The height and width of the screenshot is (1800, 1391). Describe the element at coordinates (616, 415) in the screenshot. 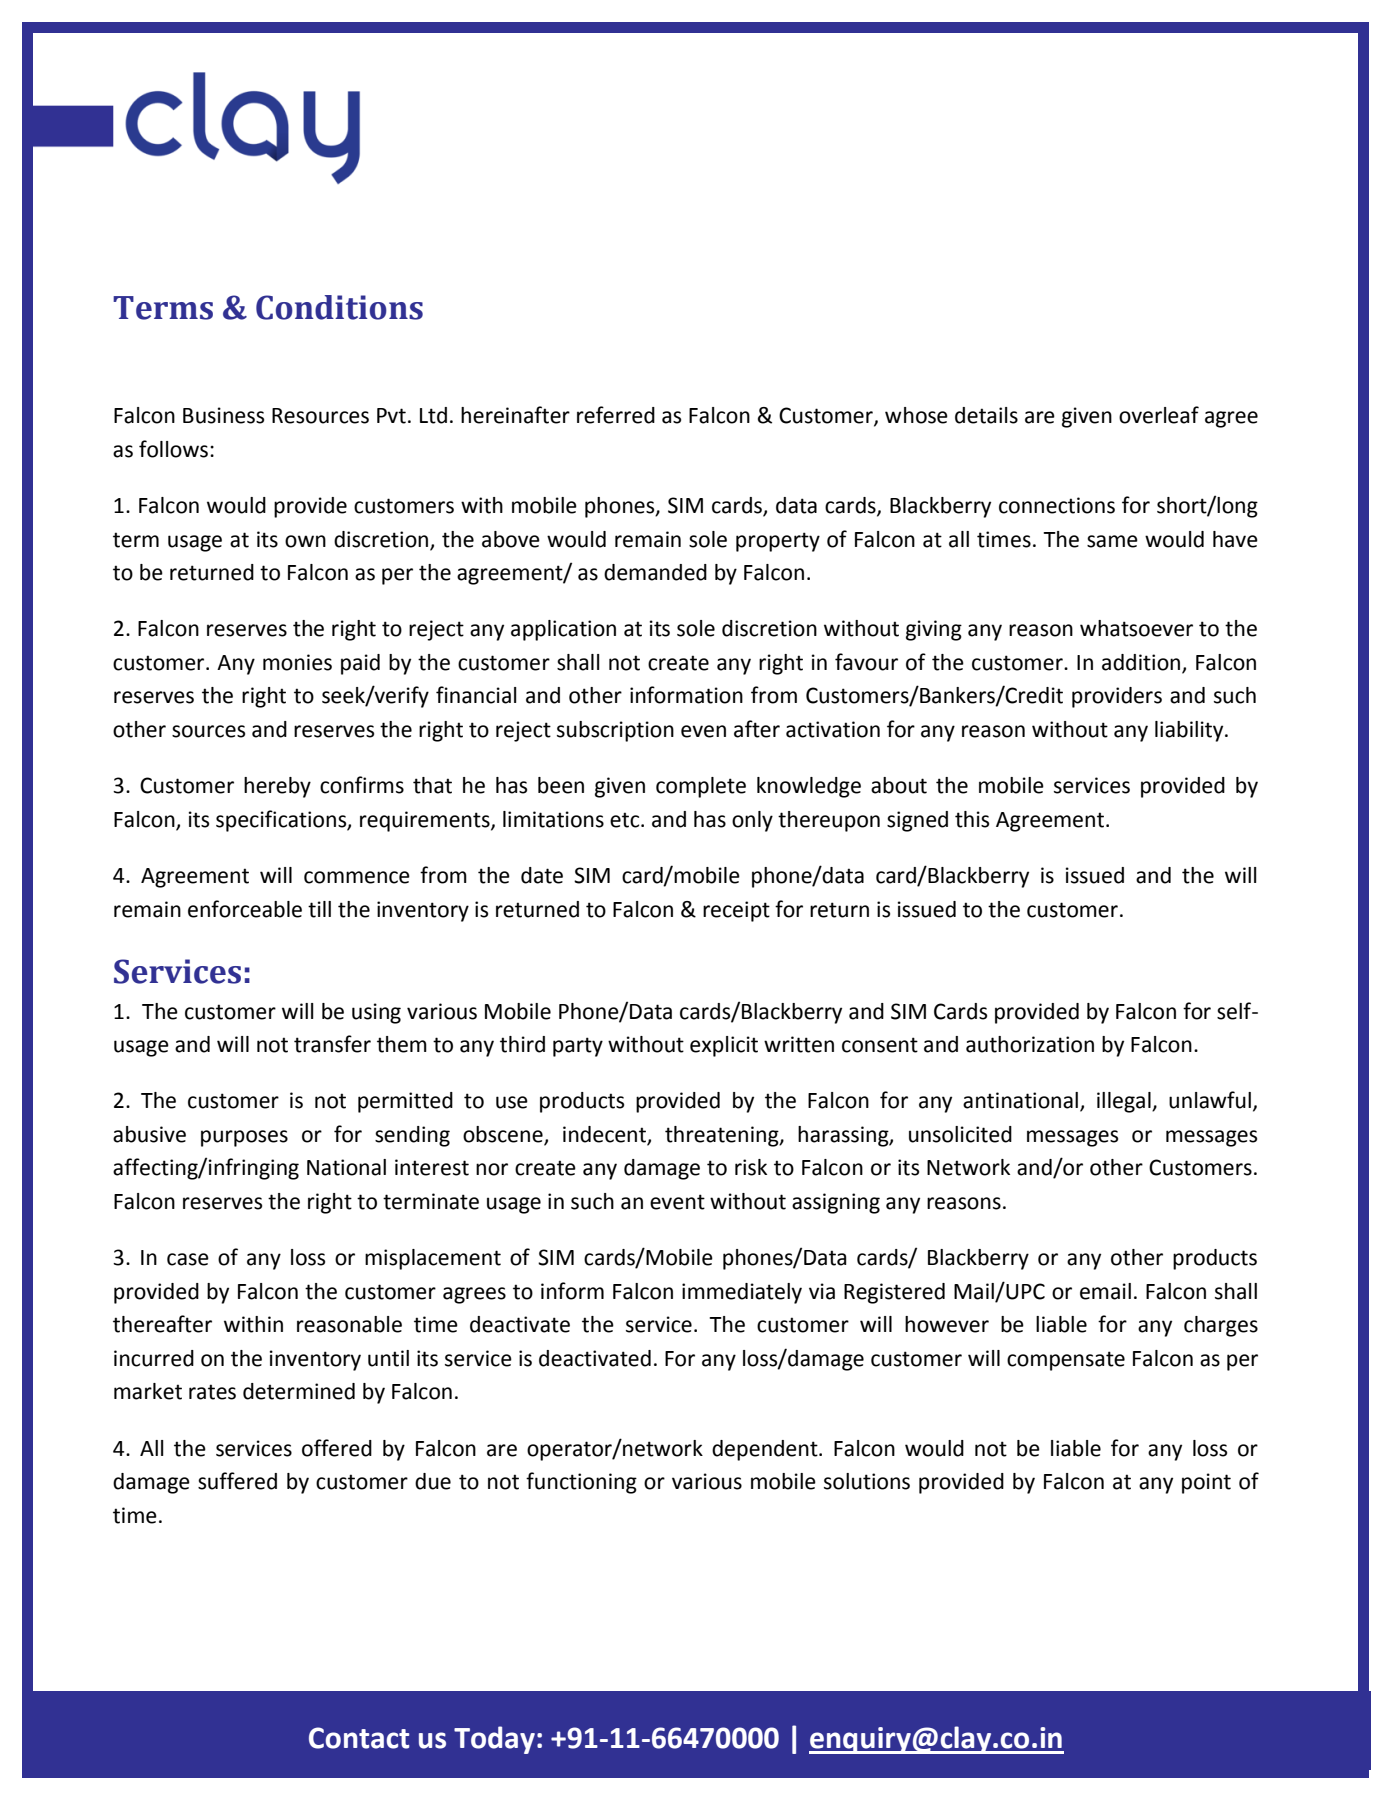

I see `referred` at that location.
